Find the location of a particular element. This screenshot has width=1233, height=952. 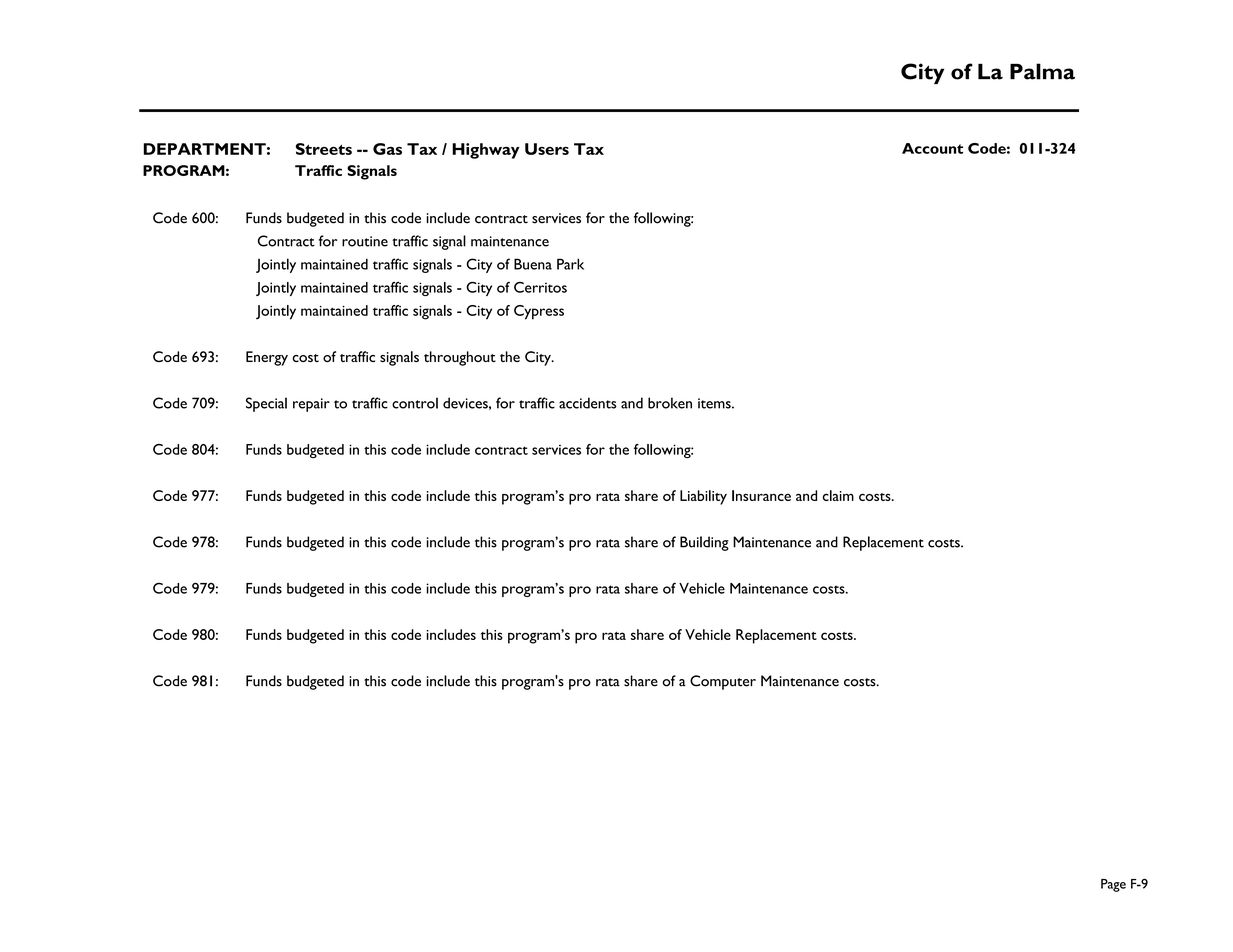

Palma is located at coordinates (1042, 71).
